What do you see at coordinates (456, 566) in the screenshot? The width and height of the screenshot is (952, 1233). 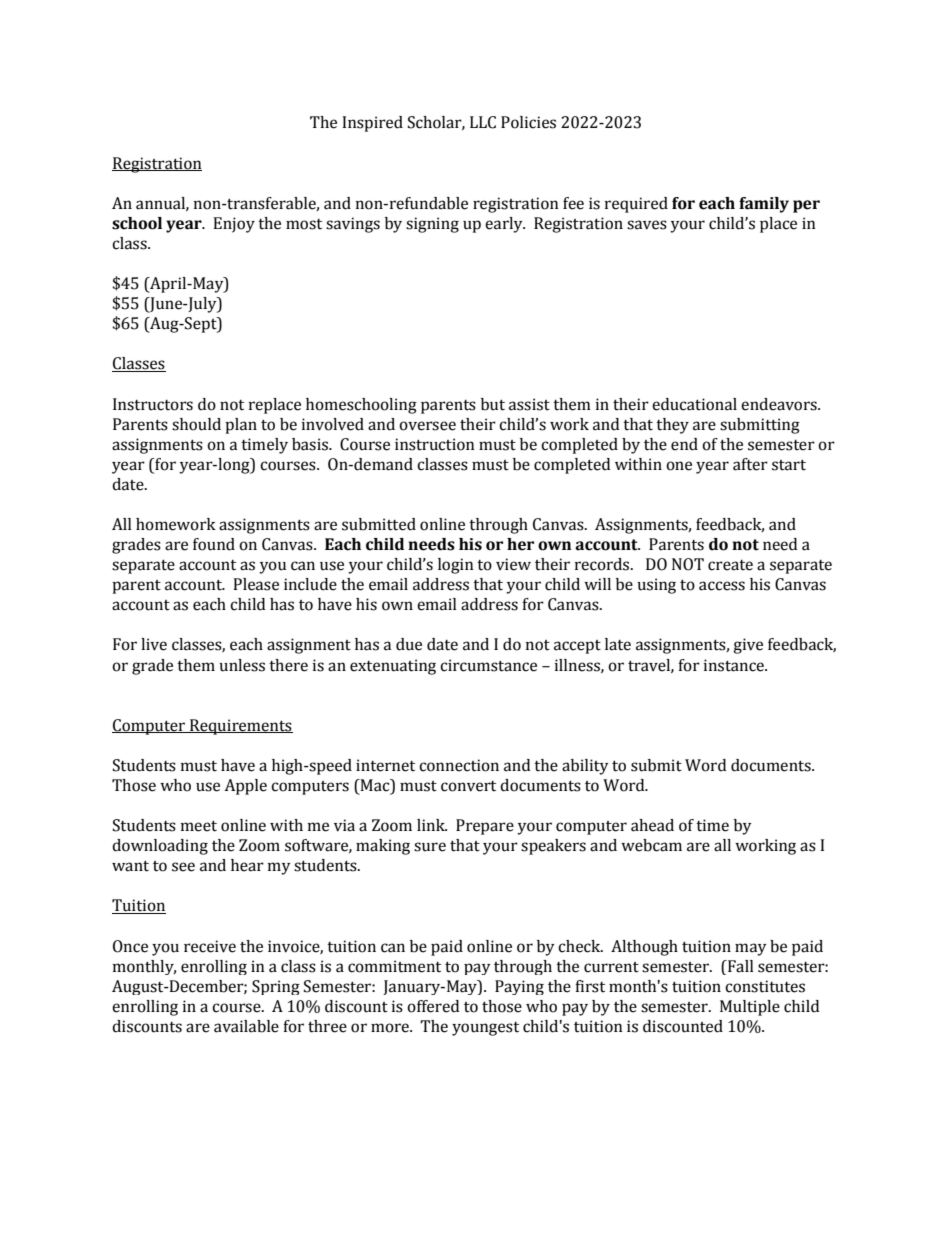 I see `login` at bounding box center [456, 566].
